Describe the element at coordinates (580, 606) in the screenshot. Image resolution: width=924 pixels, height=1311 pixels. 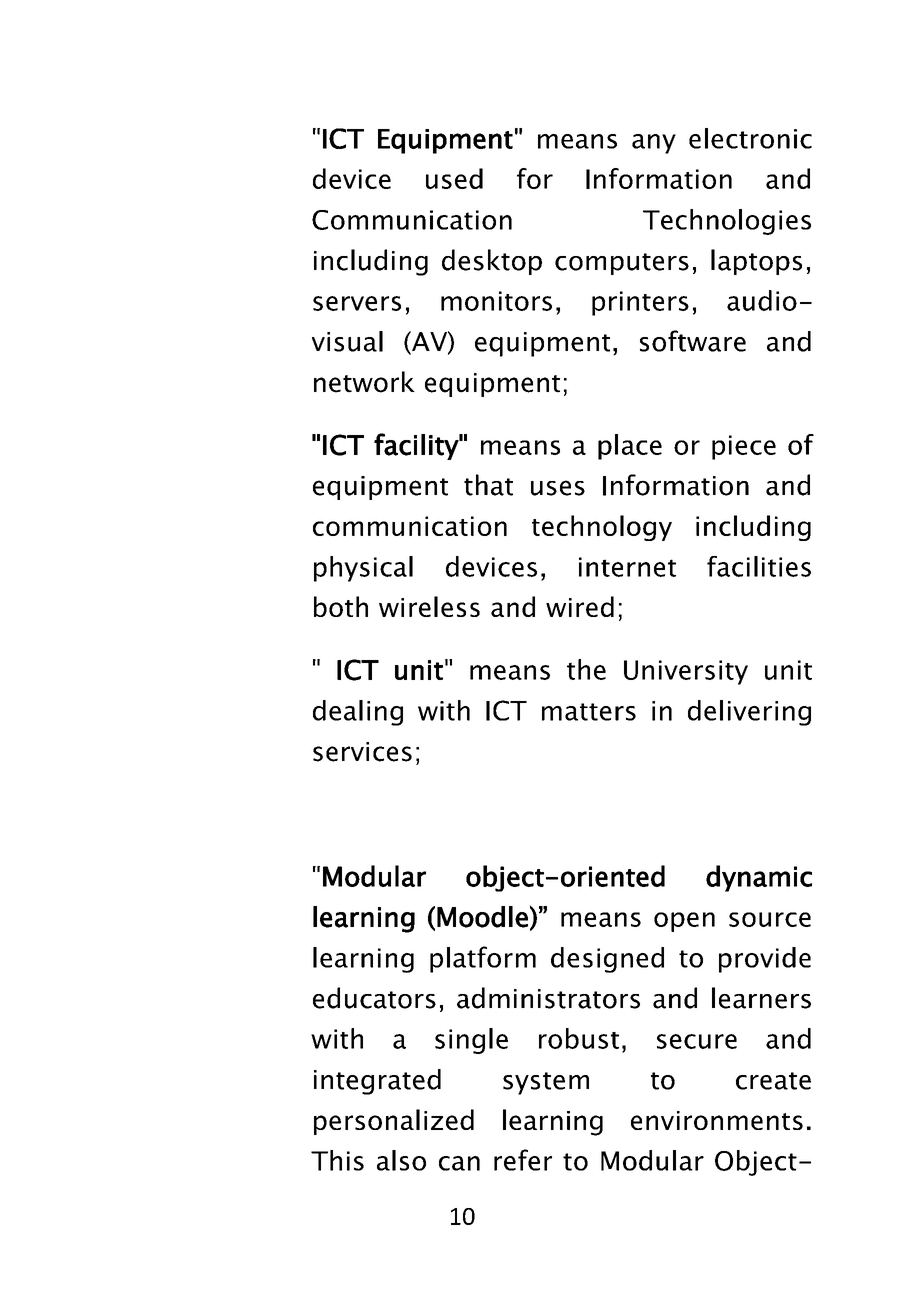
I see `wired` at that location.
